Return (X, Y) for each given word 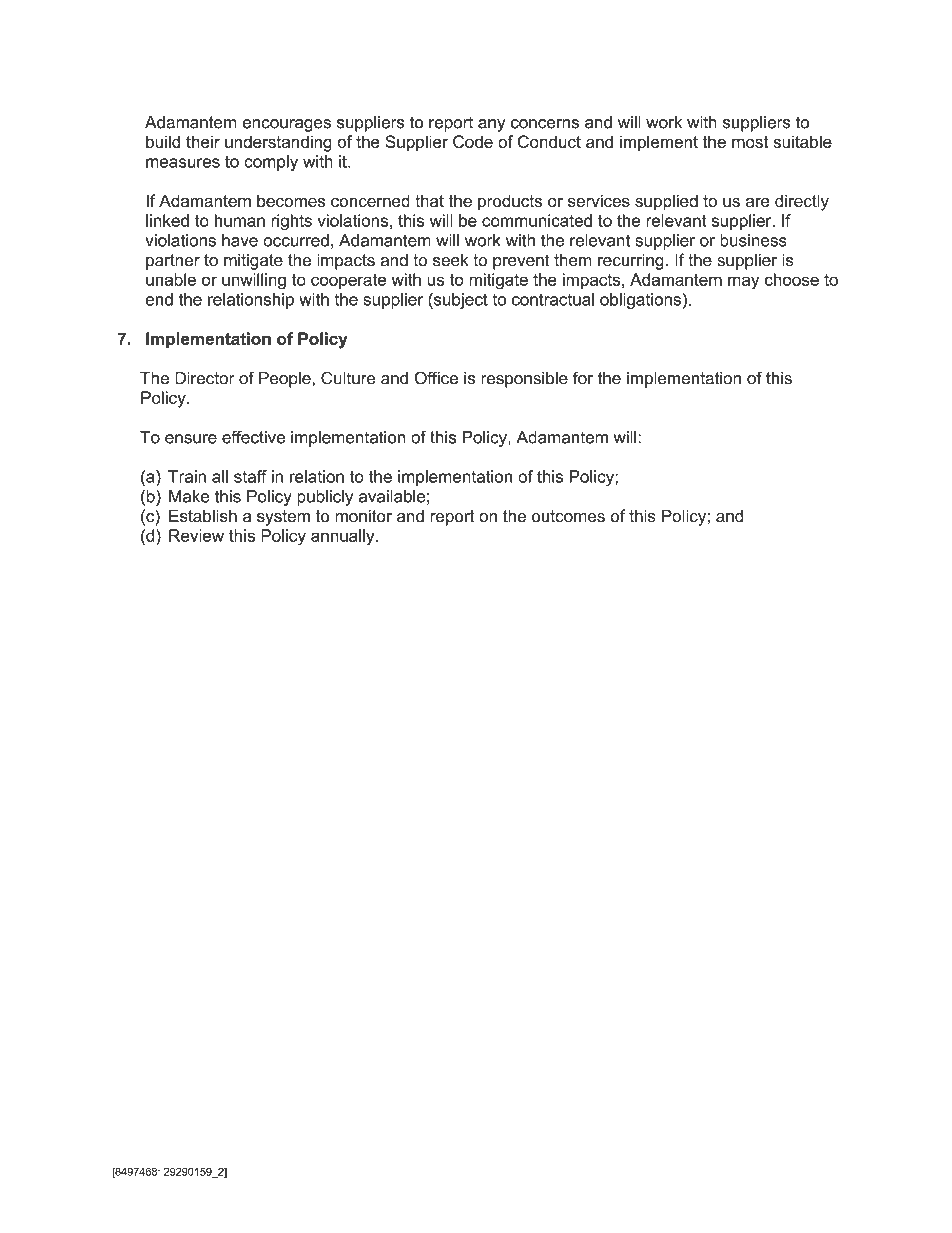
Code (473, 141)
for (583, 378)
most (750, 142)
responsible (524, 380)
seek (450, 260)
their (203, 141)
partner (173, 262)
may (743, 283)
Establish (203, 516)
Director (205, 378)
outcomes (568, 516)
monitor (363, 516)
